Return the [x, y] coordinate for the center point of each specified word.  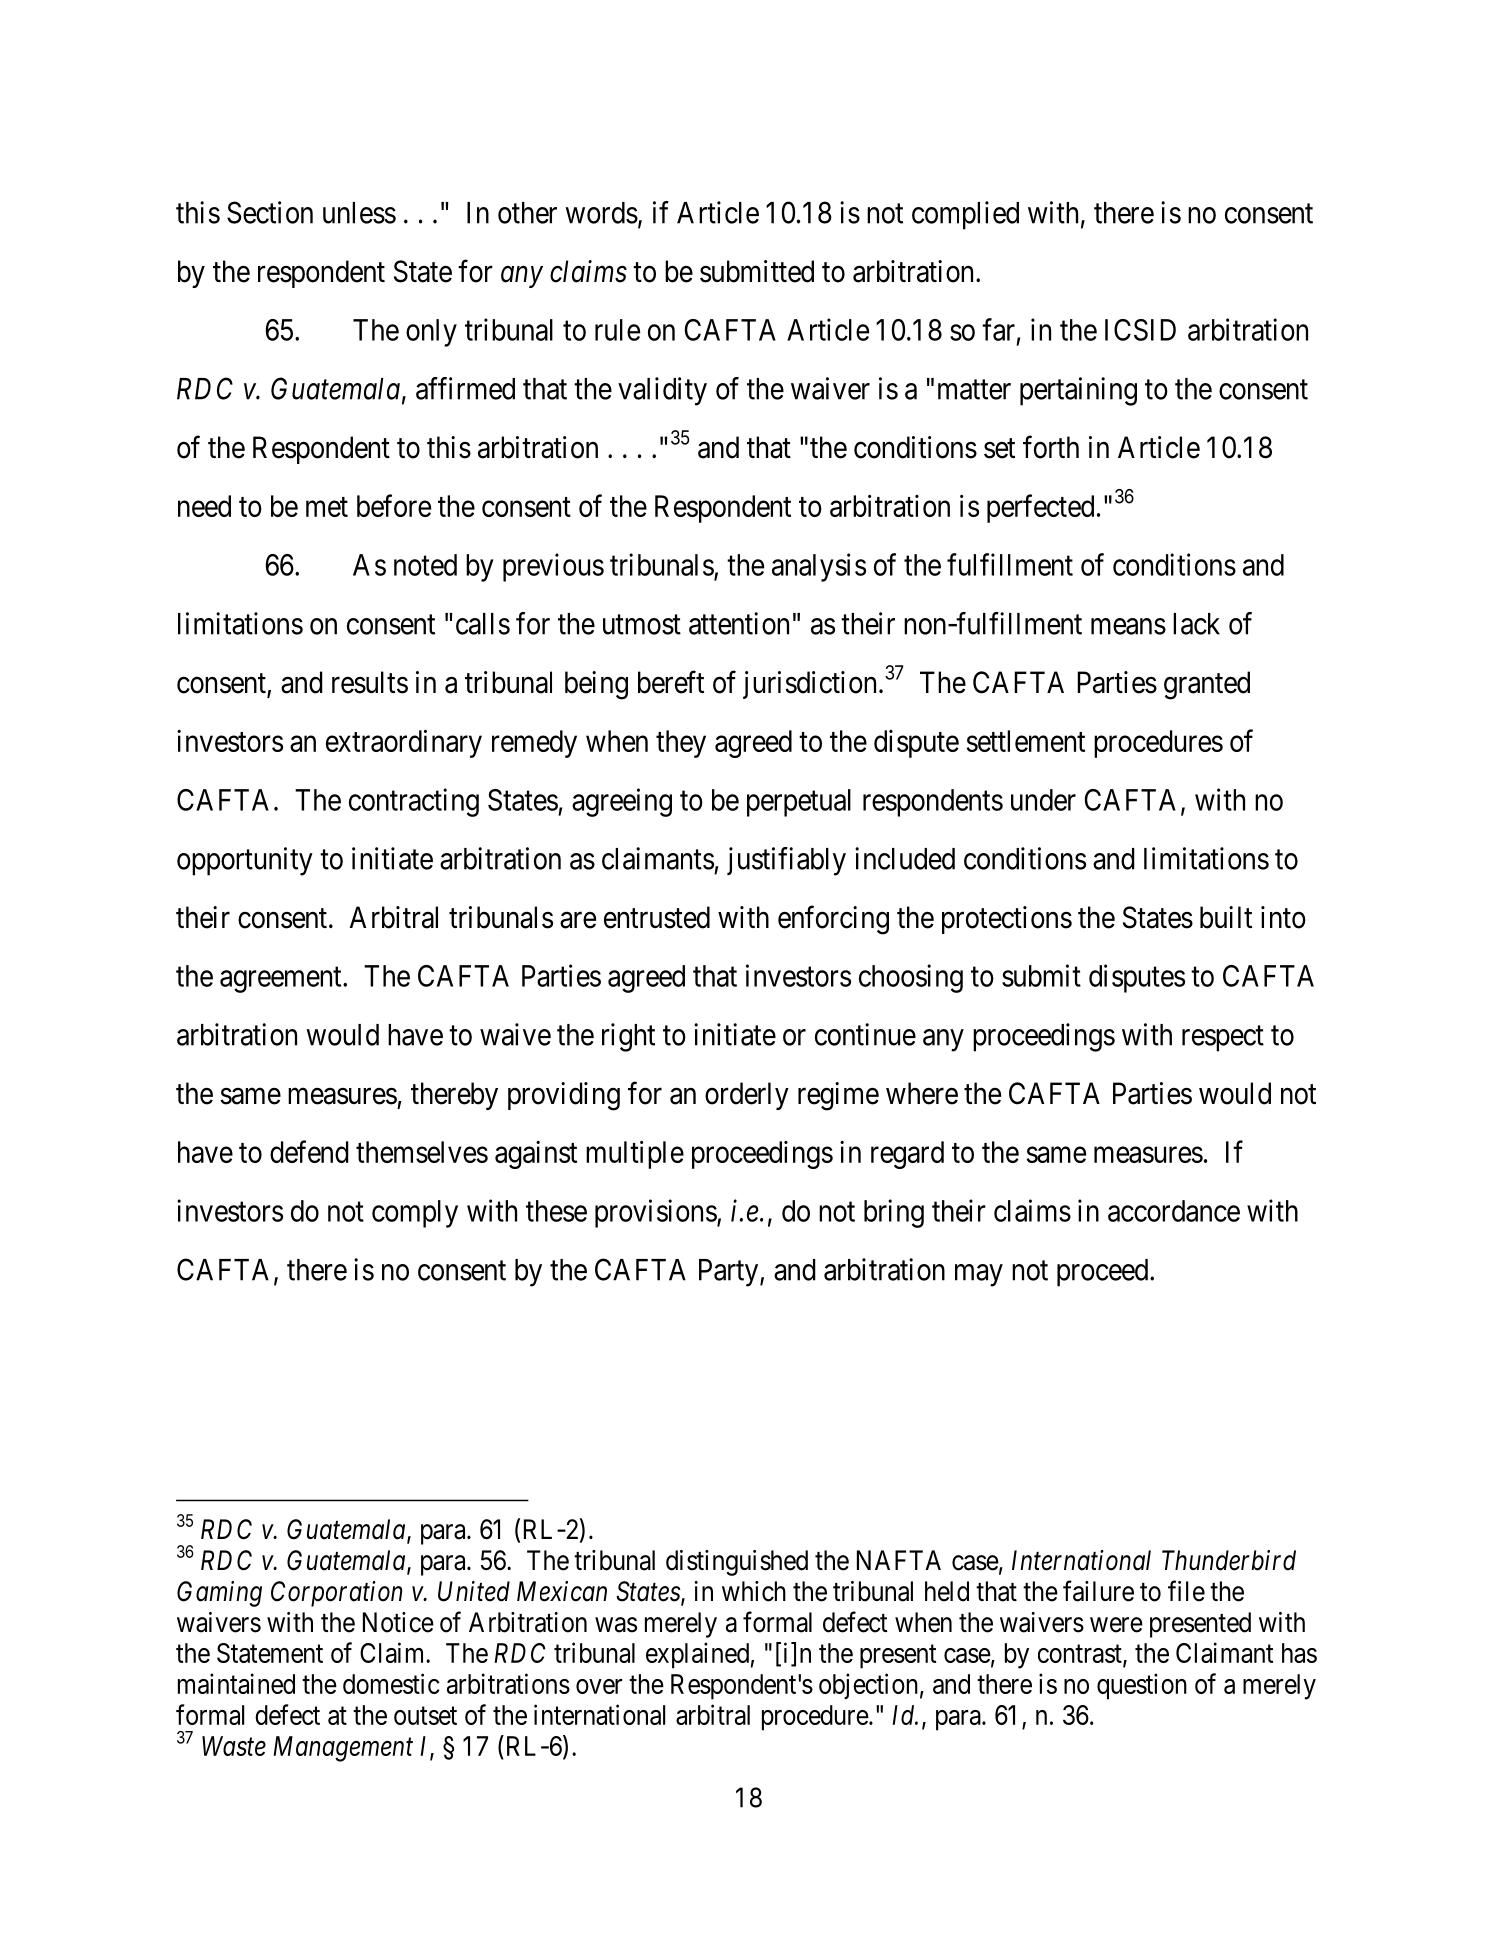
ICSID [1140, 330]
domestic [391, 1683]
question [1142, 1686]
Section [270, 212]
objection [868, 1686]
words [601, 213]
